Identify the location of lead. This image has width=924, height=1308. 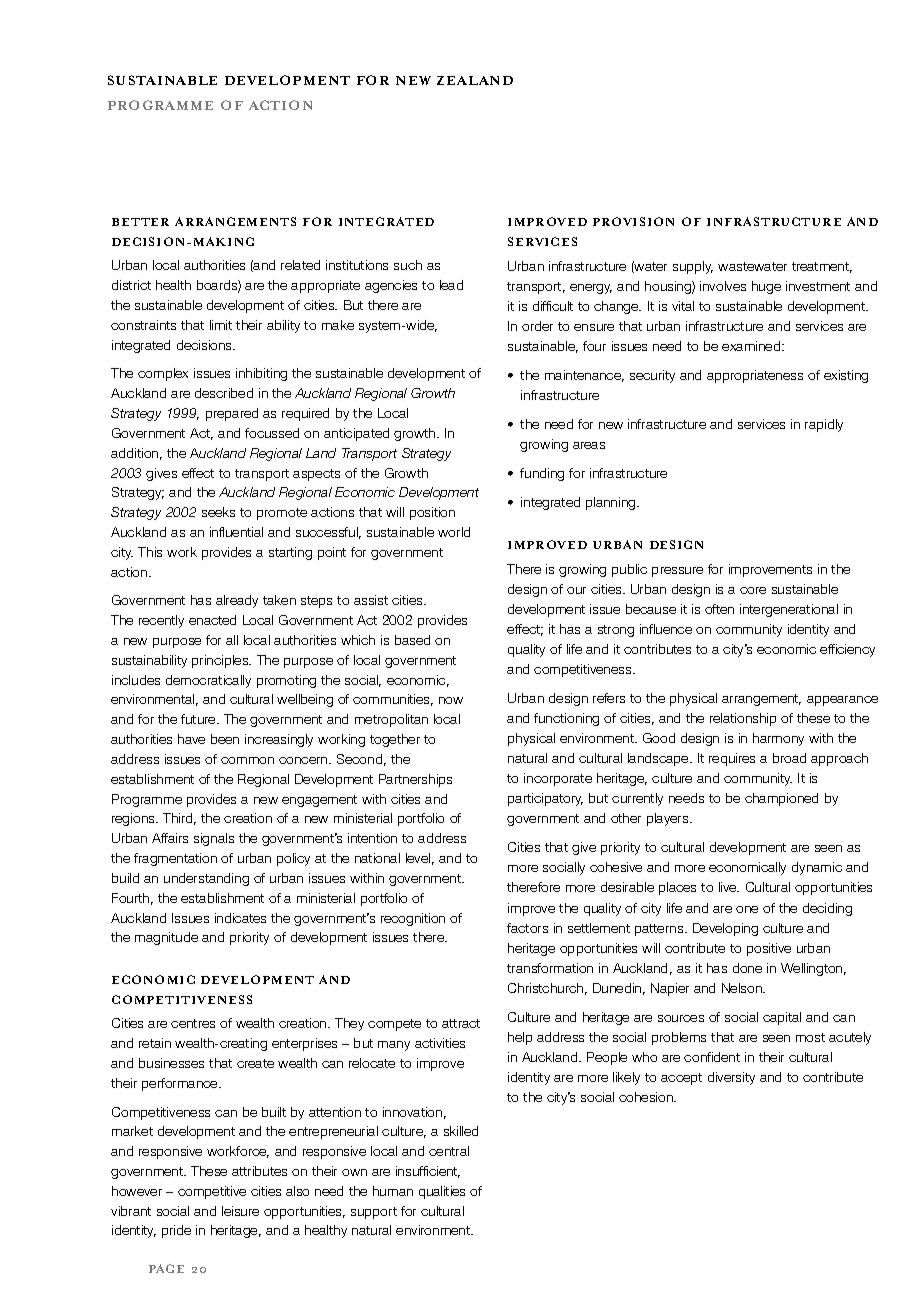
(451, 285).
